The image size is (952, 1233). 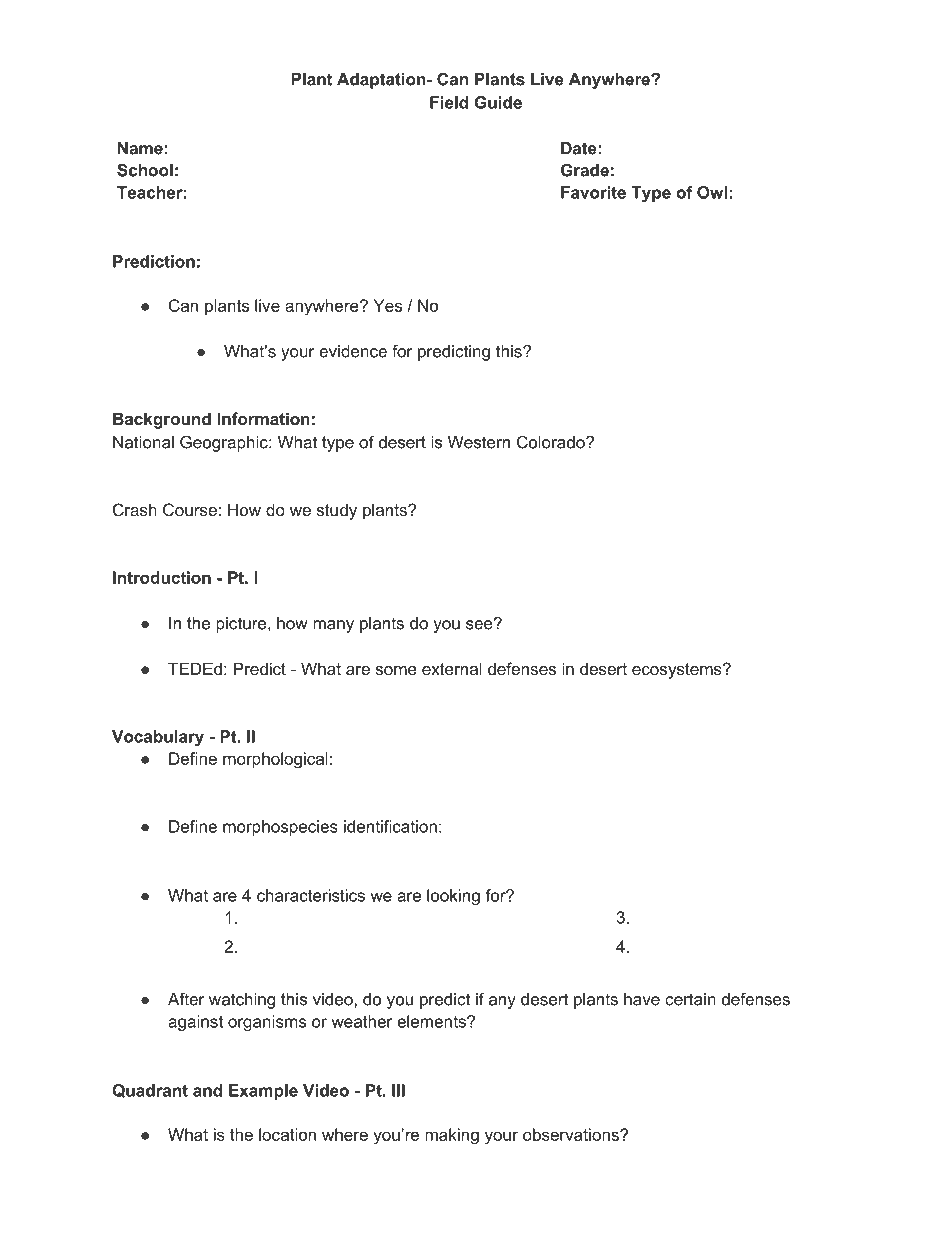 I want to click on ecosystems, so click(x=678, y=671).
